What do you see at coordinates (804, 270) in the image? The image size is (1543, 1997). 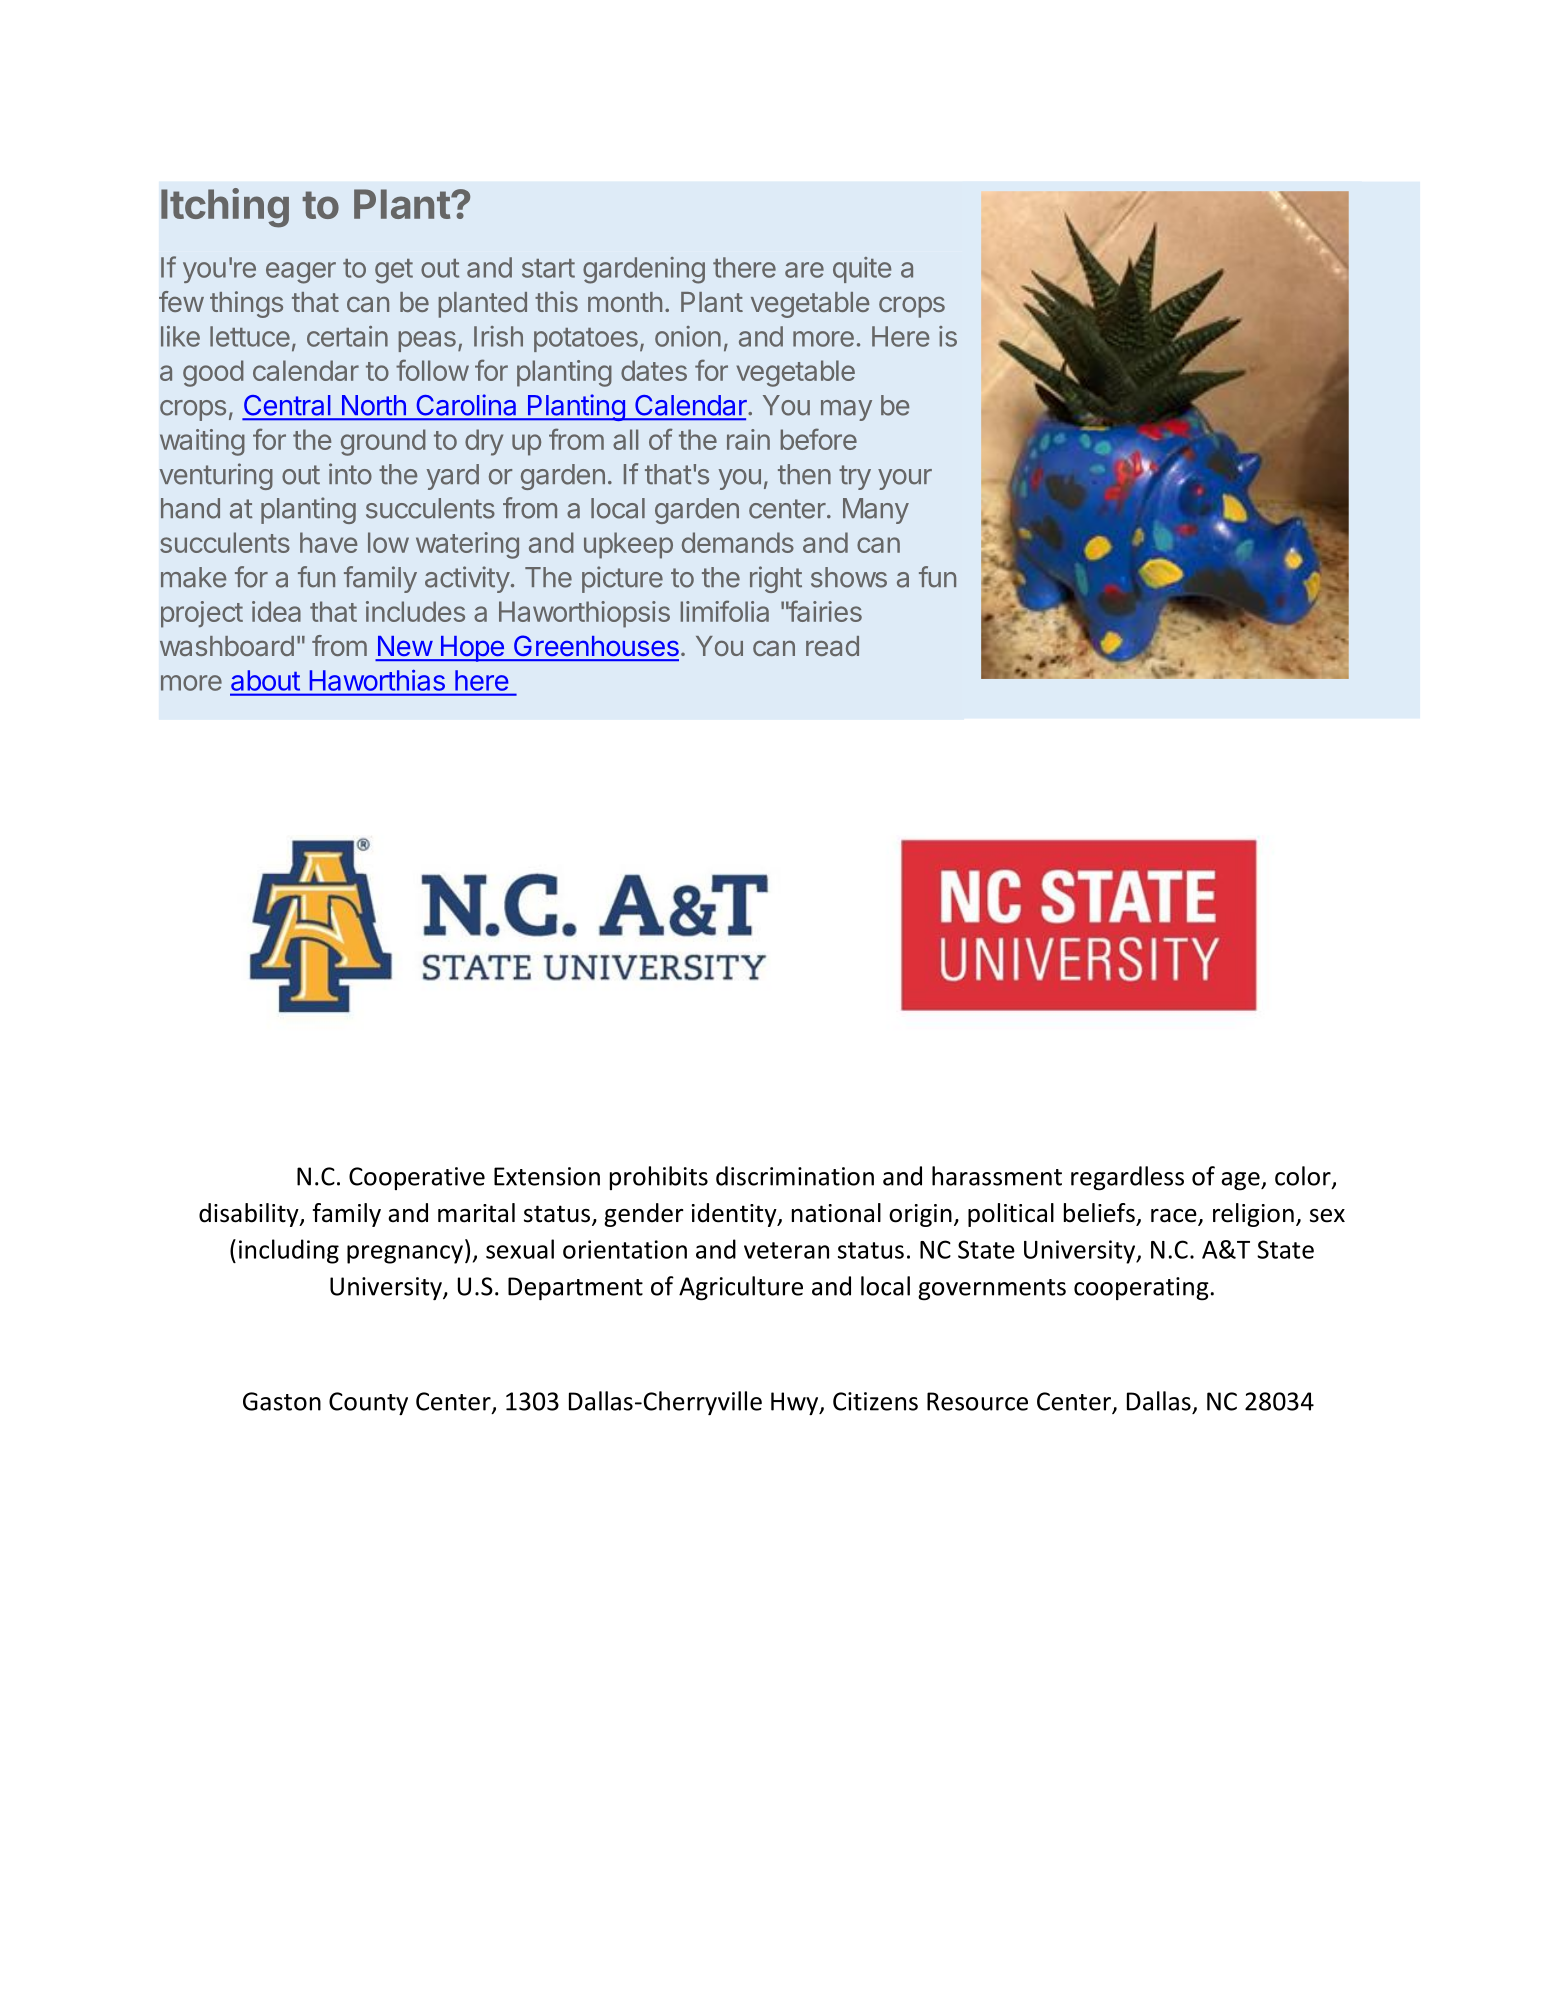 I see `are` at bounding box center [804, 270].
